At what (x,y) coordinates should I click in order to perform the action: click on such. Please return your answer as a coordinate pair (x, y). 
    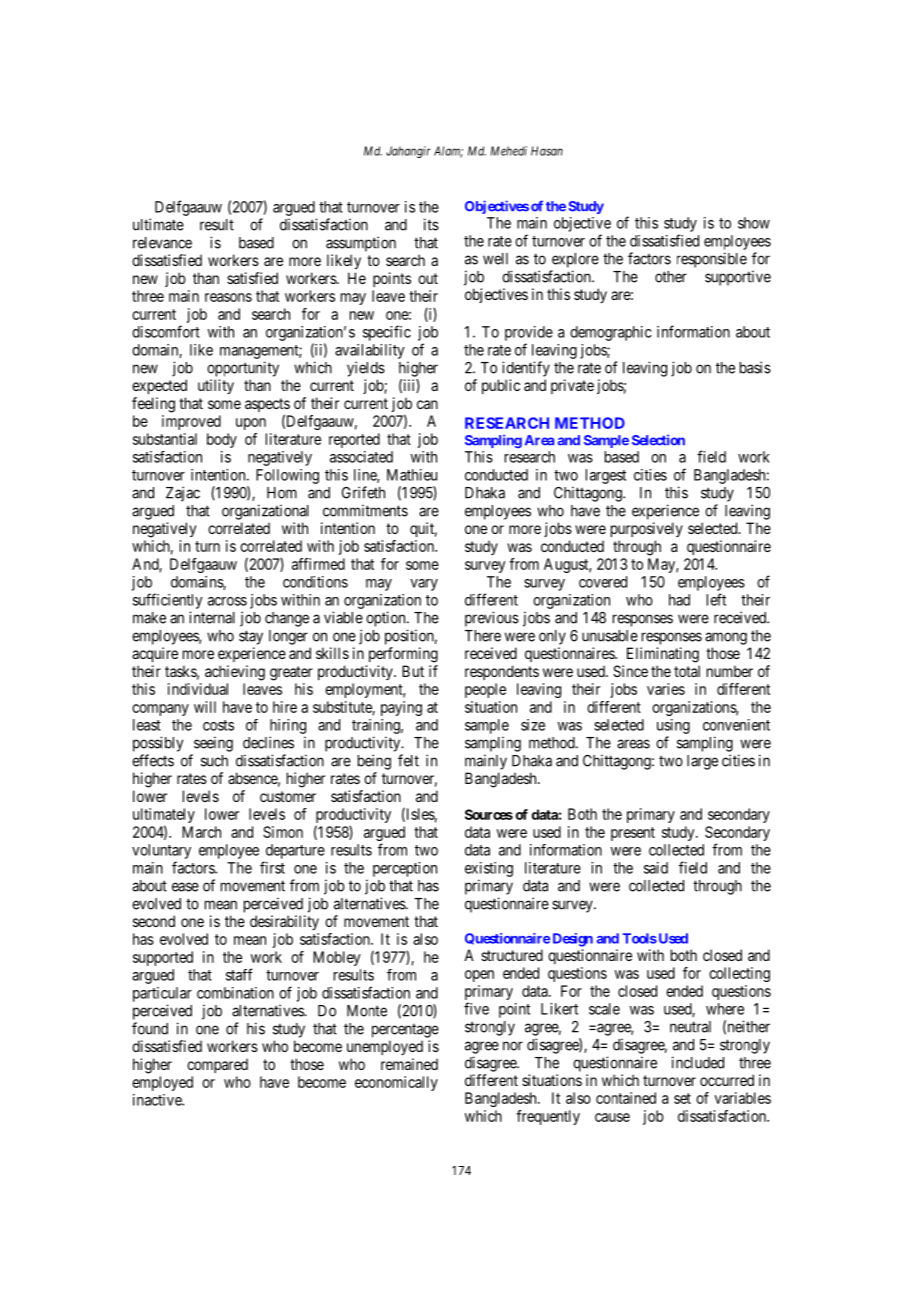
    Looking at the image, I should click on (214, 761).
